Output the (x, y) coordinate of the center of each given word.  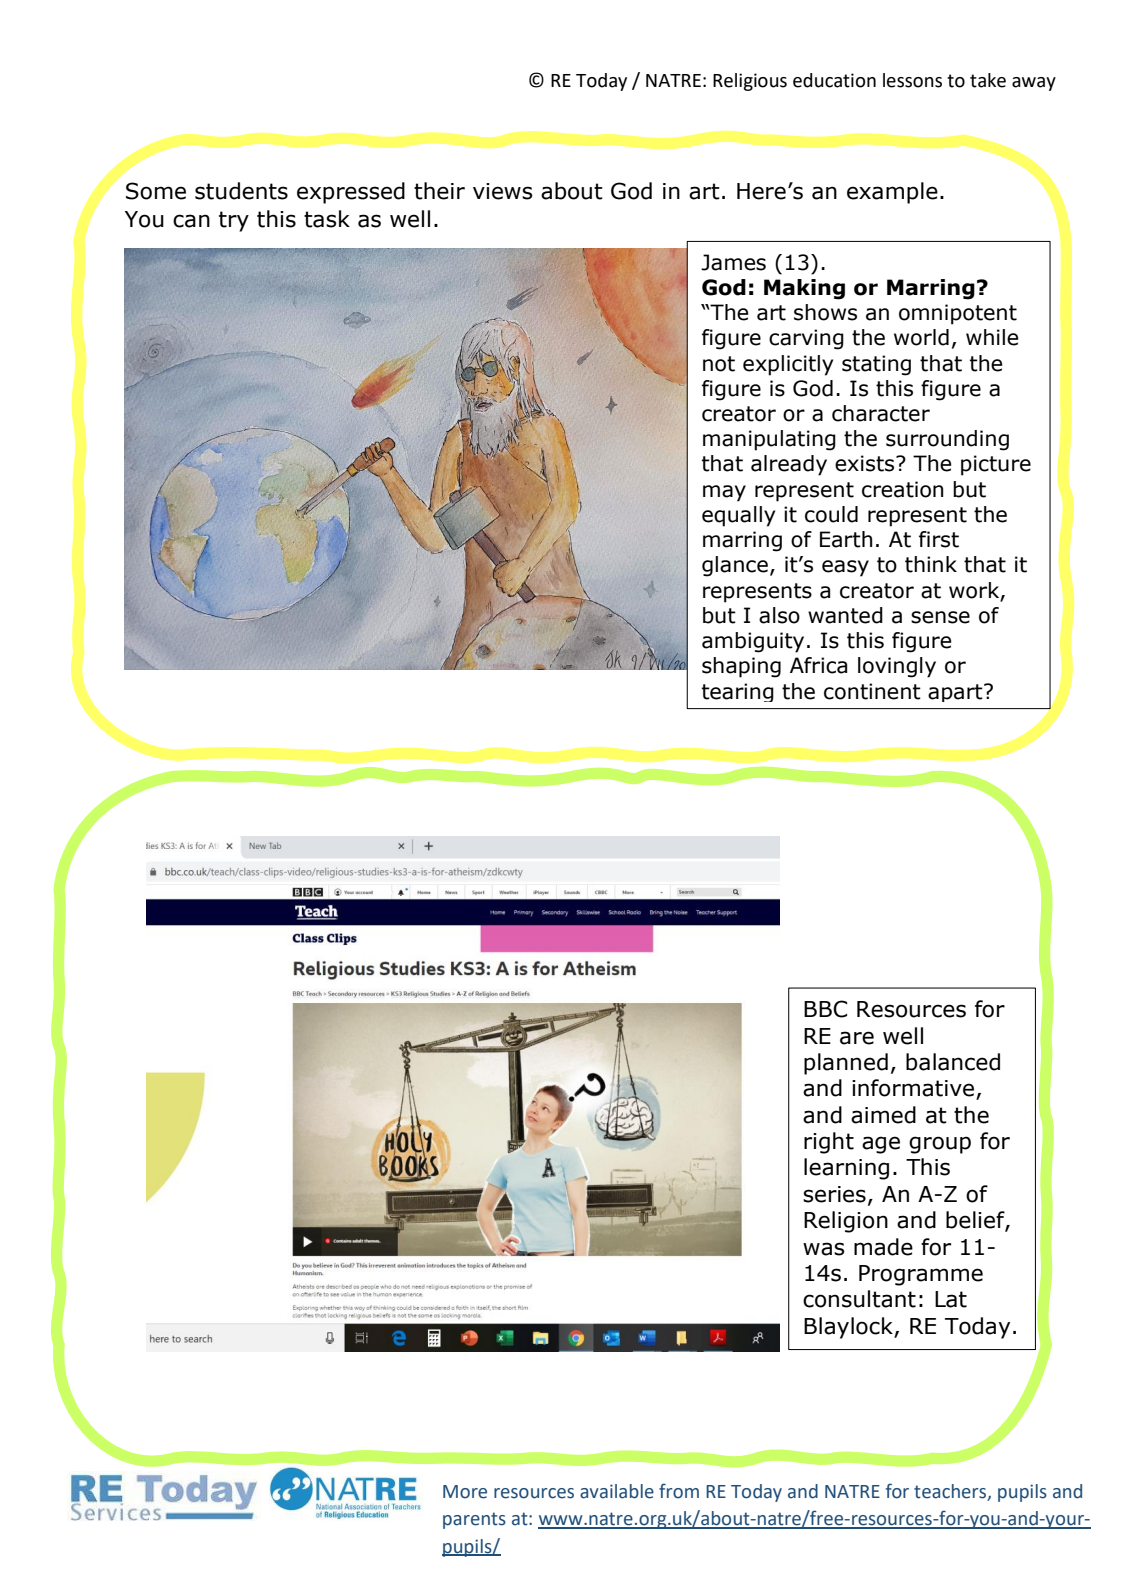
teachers (951, 1492)
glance (735, 566)
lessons (912, 80)
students (241, 191)
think (931, 564)
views (503, 191)
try (234, 221)
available (617, 1491)
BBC (825, 1009)
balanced (953, 1062)
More (465, 1492)
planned (846, 1064)
